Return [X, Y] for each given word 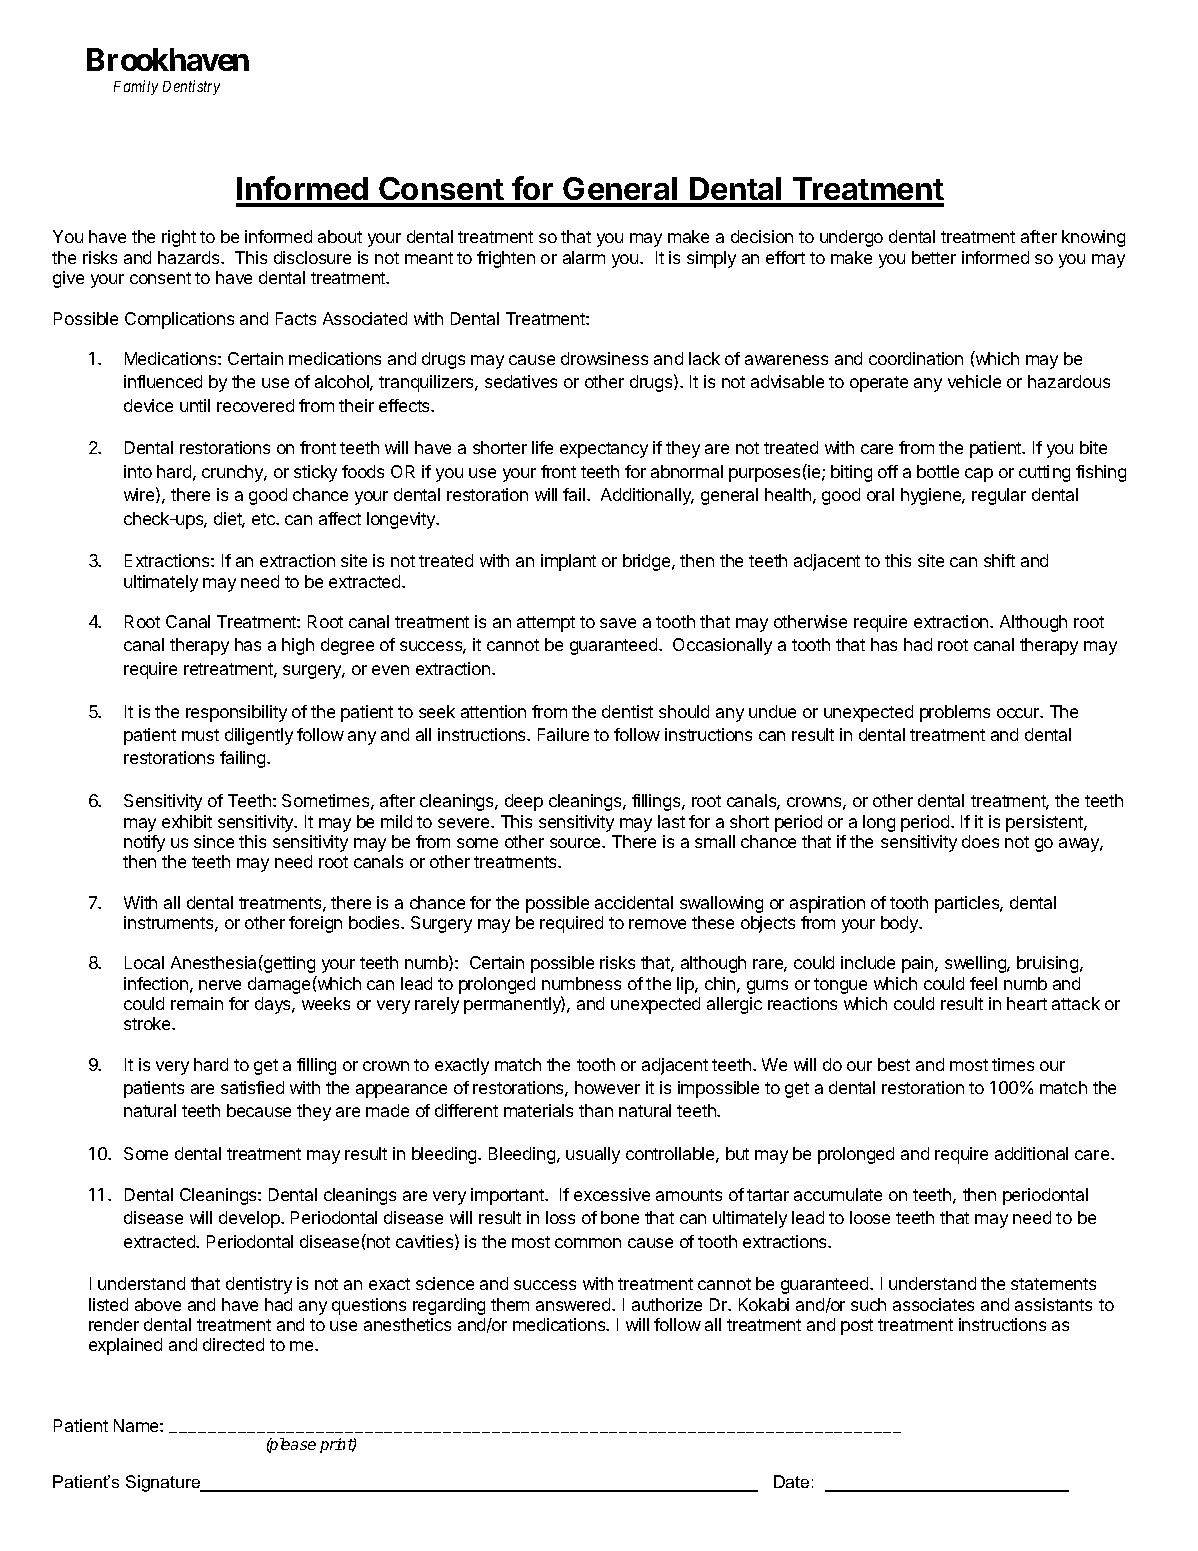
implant [568, 562]
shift [999, 560]
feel [983, 983]
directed [233, 1344]
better [934, 257]
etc [264, 519]
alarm [584, 257]
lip [686, 985]
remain [197, 1003]
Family [136, 87]
